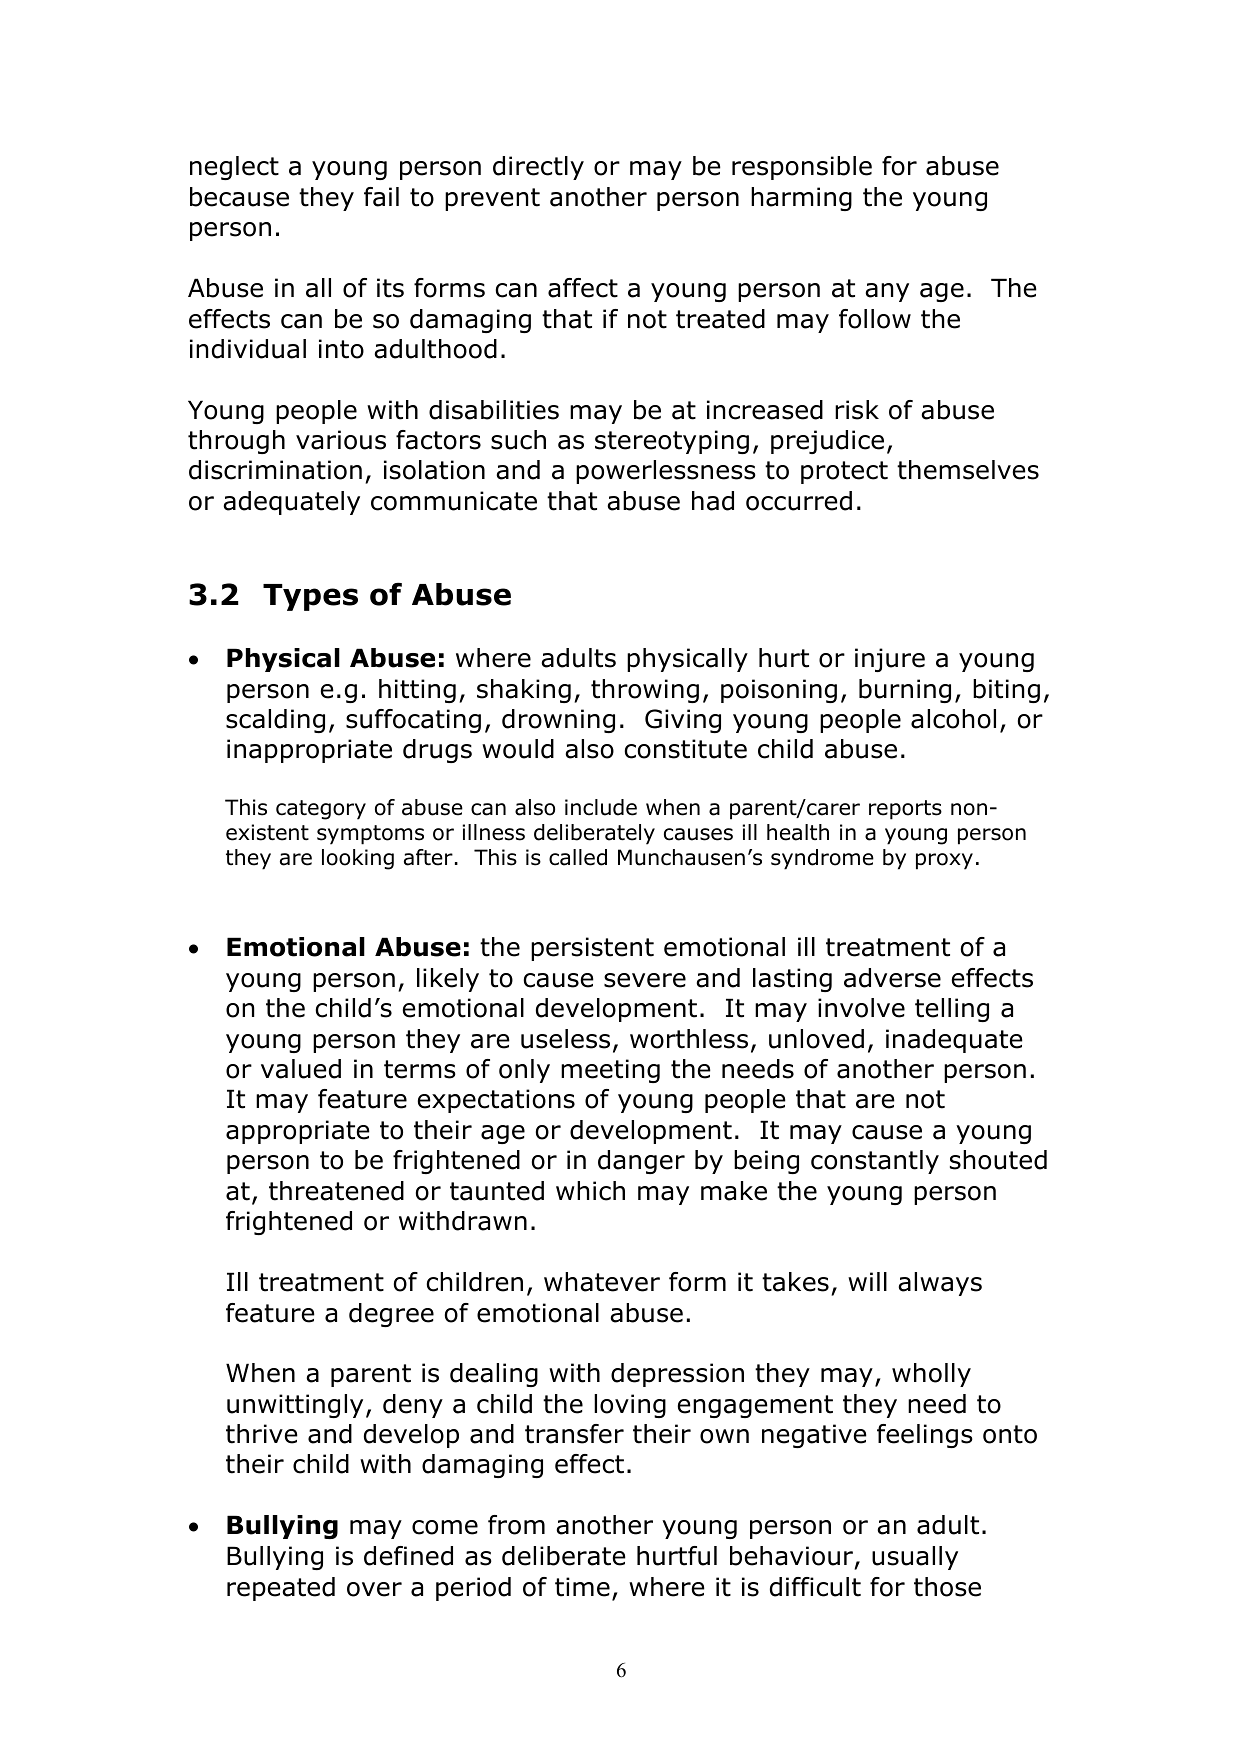 The width and height of the screenshot is (1242, 1757). I want to click on time, so click(582, 1587).
